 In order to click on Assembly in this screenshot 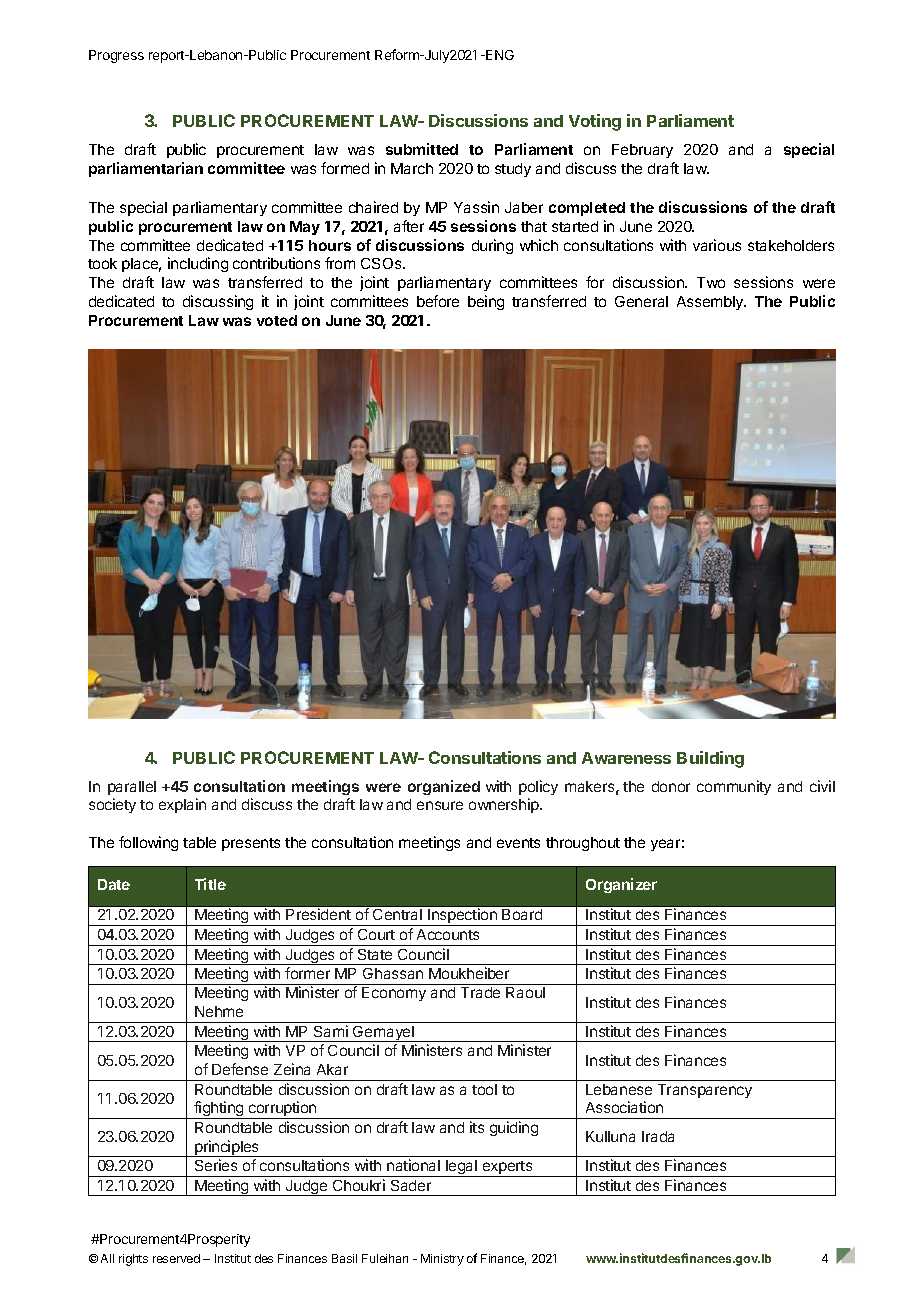, I will do `click(711, 303)`.
